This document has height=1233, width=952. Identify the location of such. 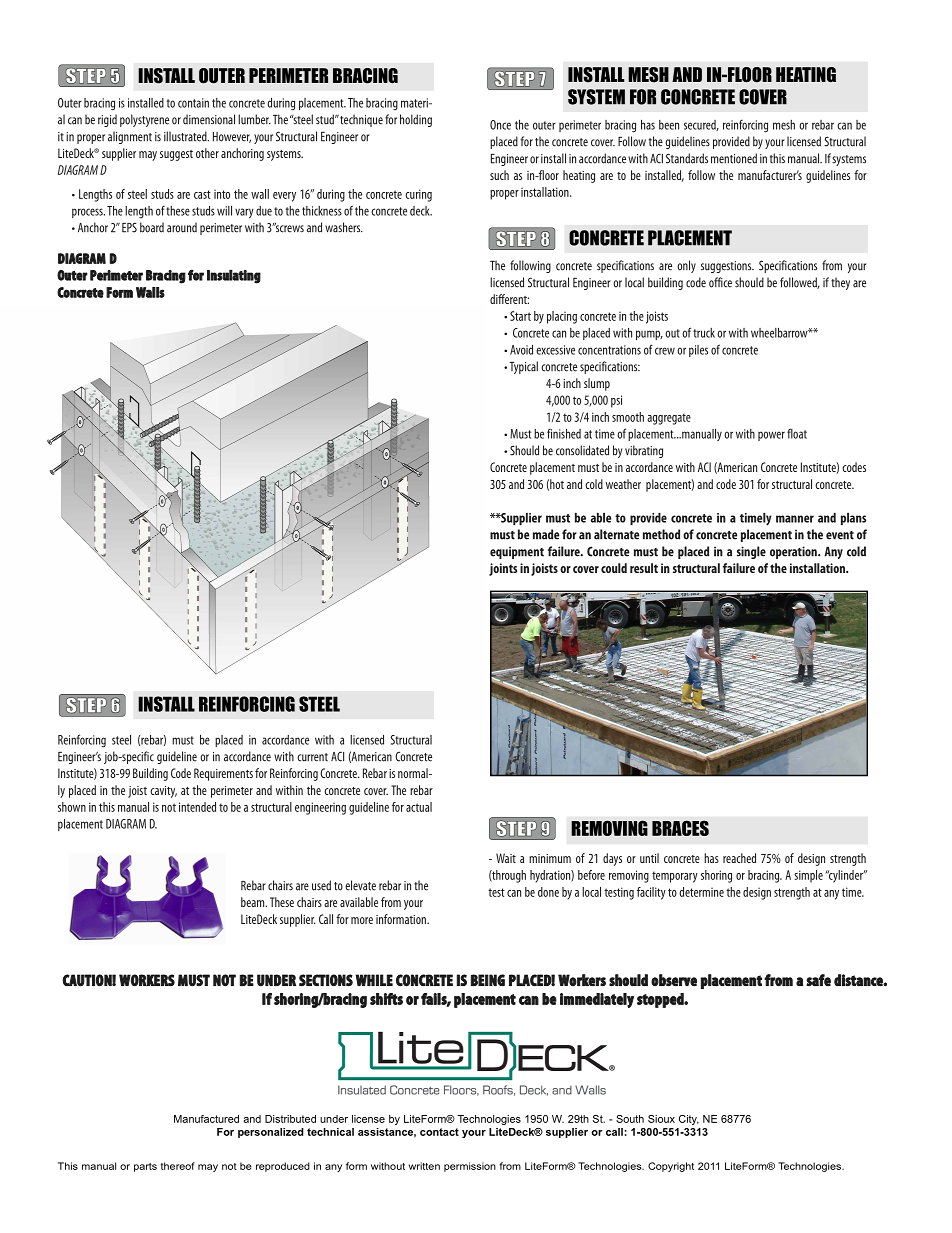
(499, 175).
